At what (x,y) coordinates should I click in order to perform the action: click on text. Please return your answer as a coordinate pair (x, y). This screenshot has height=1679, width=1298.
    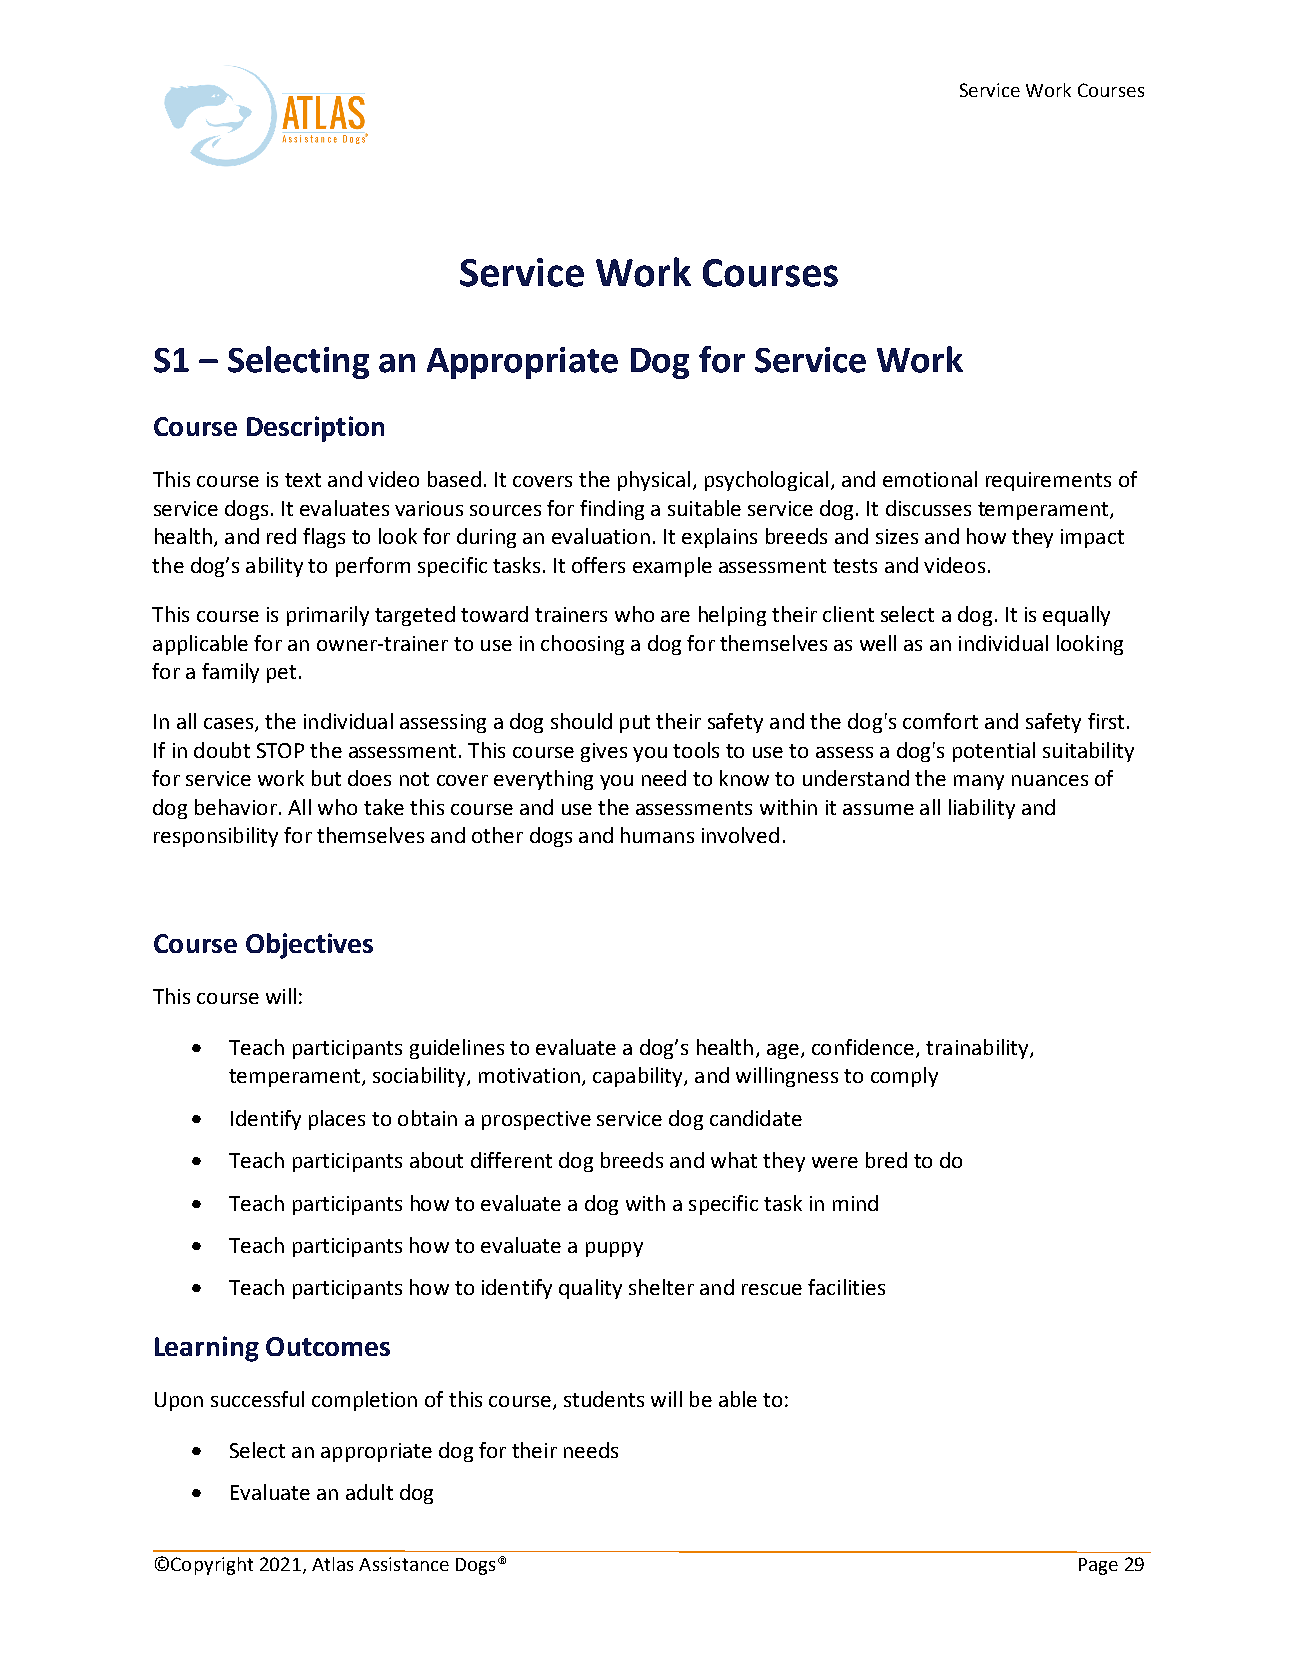
    Looking at the image, I should click on (303, 480).
